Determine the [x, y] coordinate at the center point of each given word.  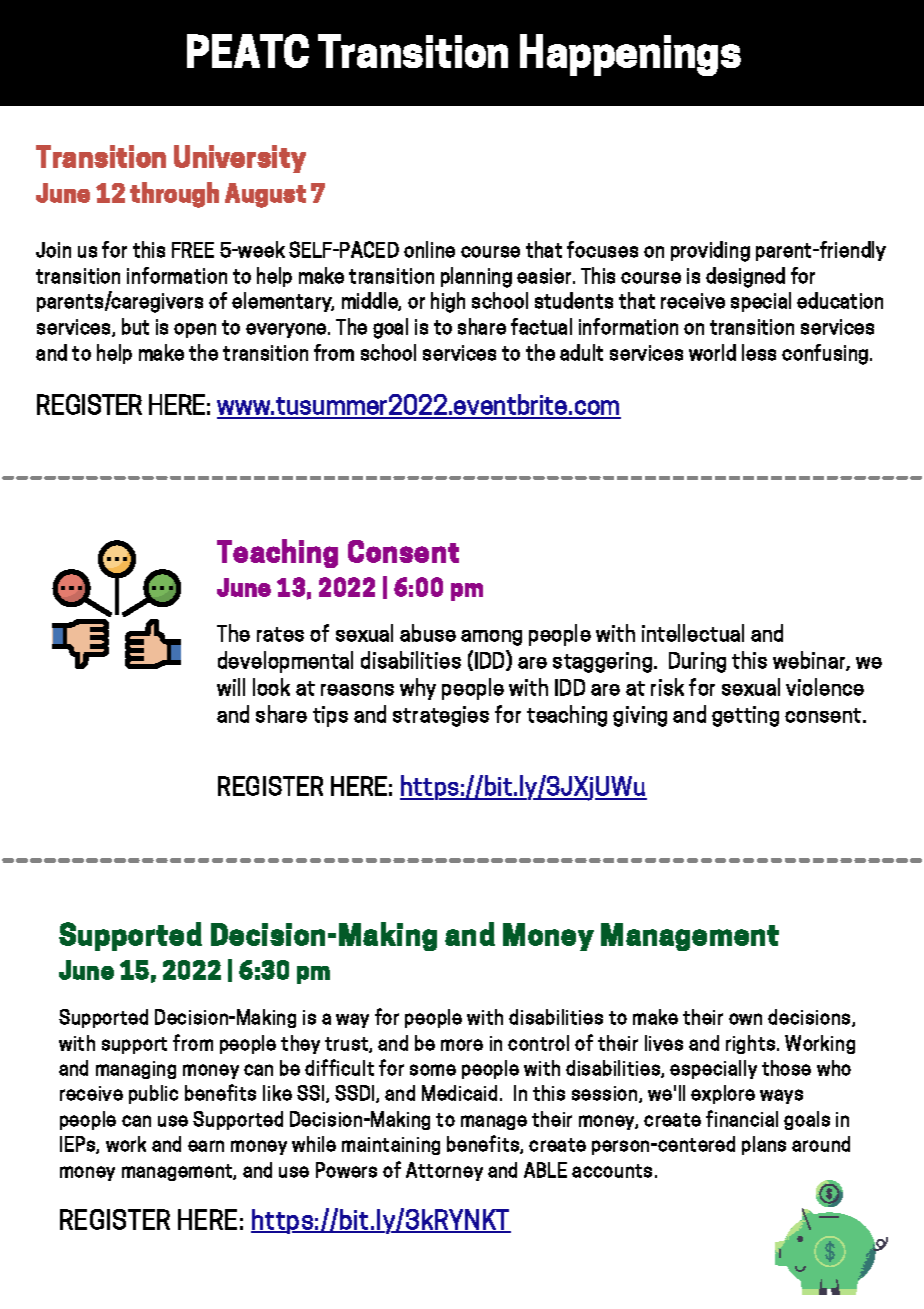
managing [136, 1070]
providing [710, 251]
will [231, 687]
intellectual [693, 633]
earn [206, 1146]
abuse [428, 633]
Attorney [444, 1171]
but [135, 326]
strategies [441, 716]
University [240, 159]
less [759, 352]
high [448, 302]
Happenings [630, 55]
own [745, 1019]
